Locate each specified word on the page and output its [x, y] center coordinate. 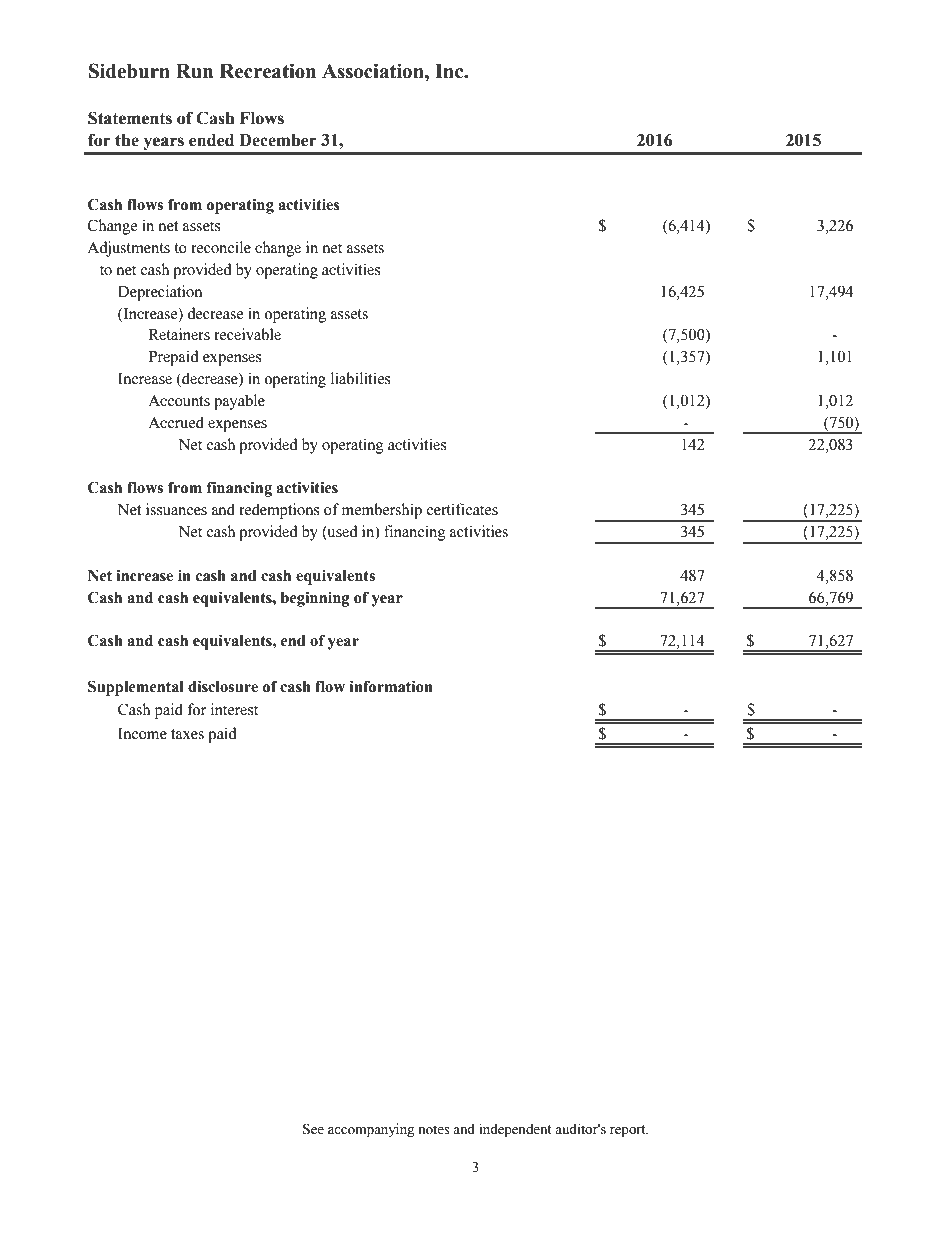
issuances [176, 509]
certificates [462, 509]
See [313, 1129]
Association [374, 71]
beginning [315, 599]
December [278, 140]
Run [194, 71]
